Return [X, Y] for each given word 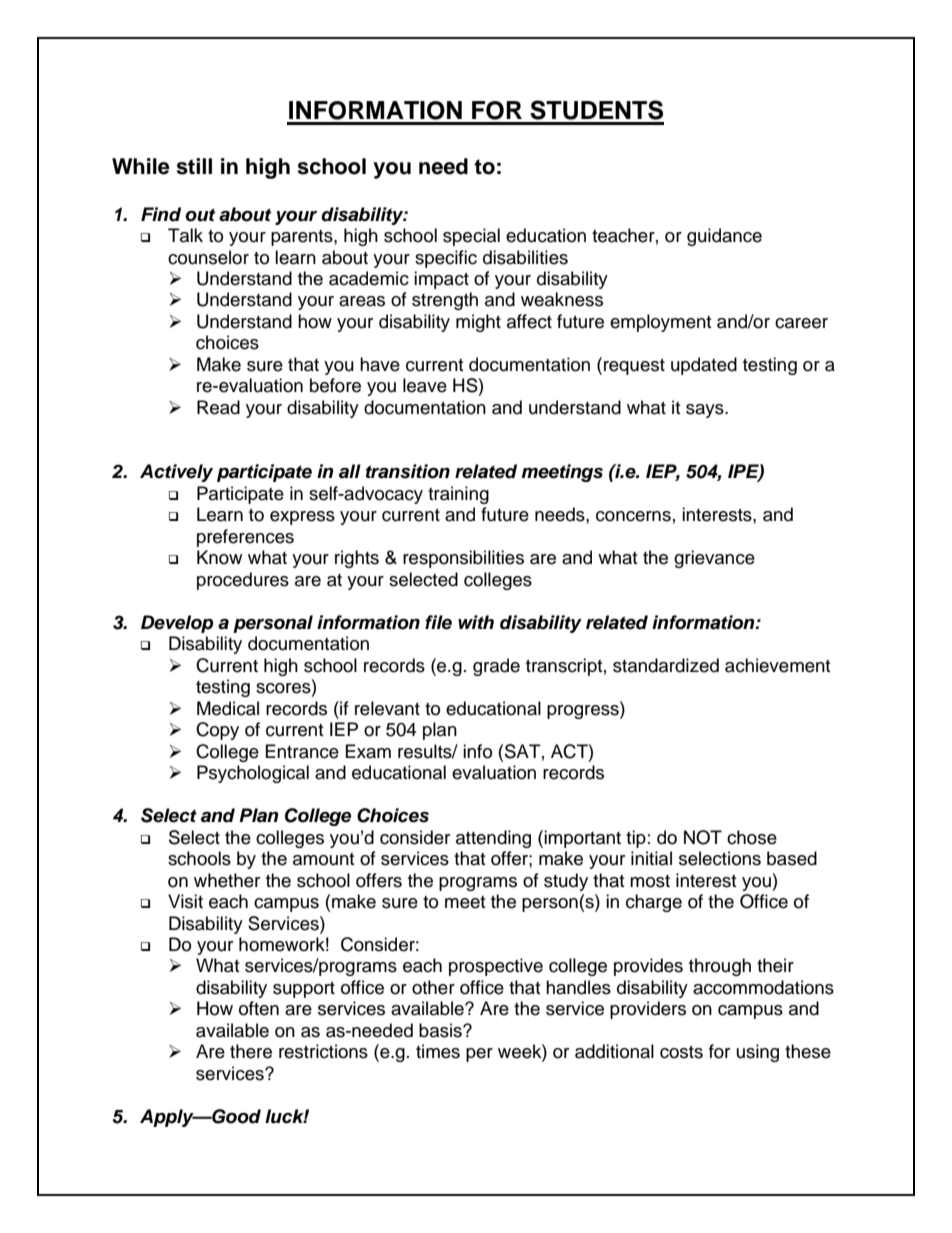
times [438, 1051]
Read [218, 407]
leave [425, 385]
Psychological [253, 774]
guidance [724, 237]
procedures [243, 581]
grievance [714, 559]
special [471, 237]
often [259, 1008]
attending [493, 839]
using [758, 1053]
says [706, 411]
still [194, 166]
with [476, 622]
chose [752, 837]
